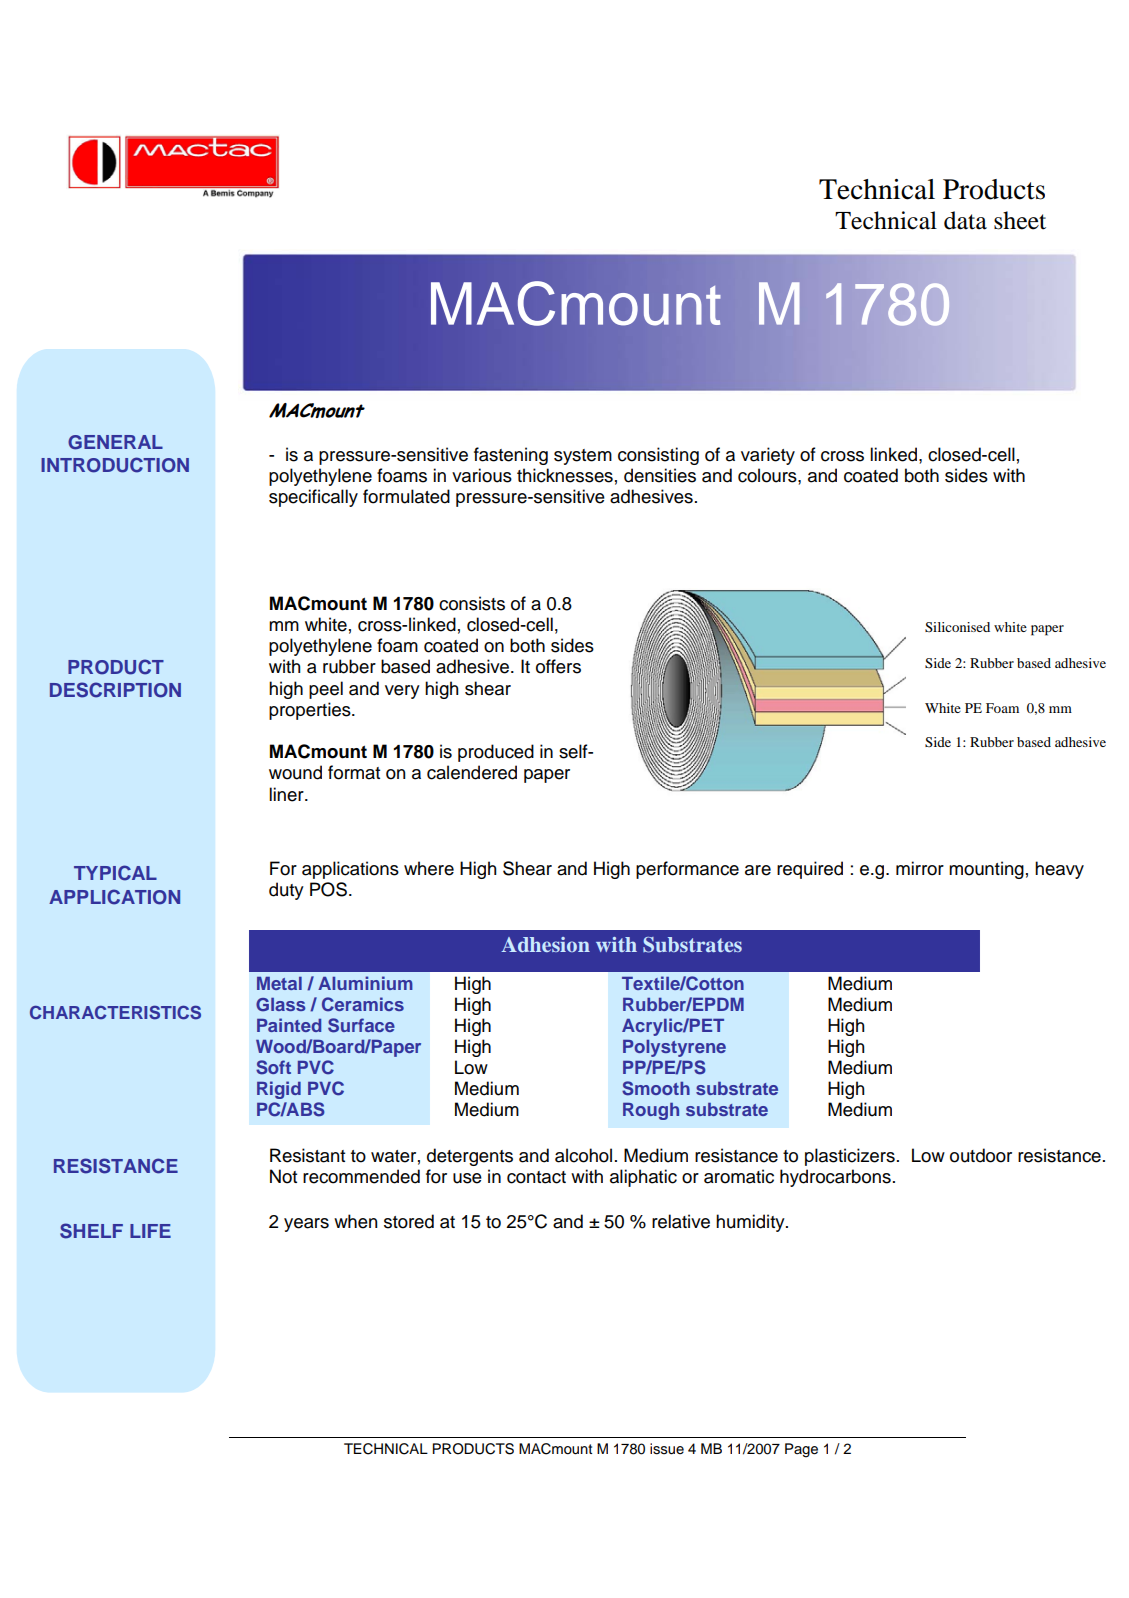 The height and width of the screenshot is (1598, 1129). Describe the element at coordinates (768, 475) in the screenshot. I see `colours` at that location.
